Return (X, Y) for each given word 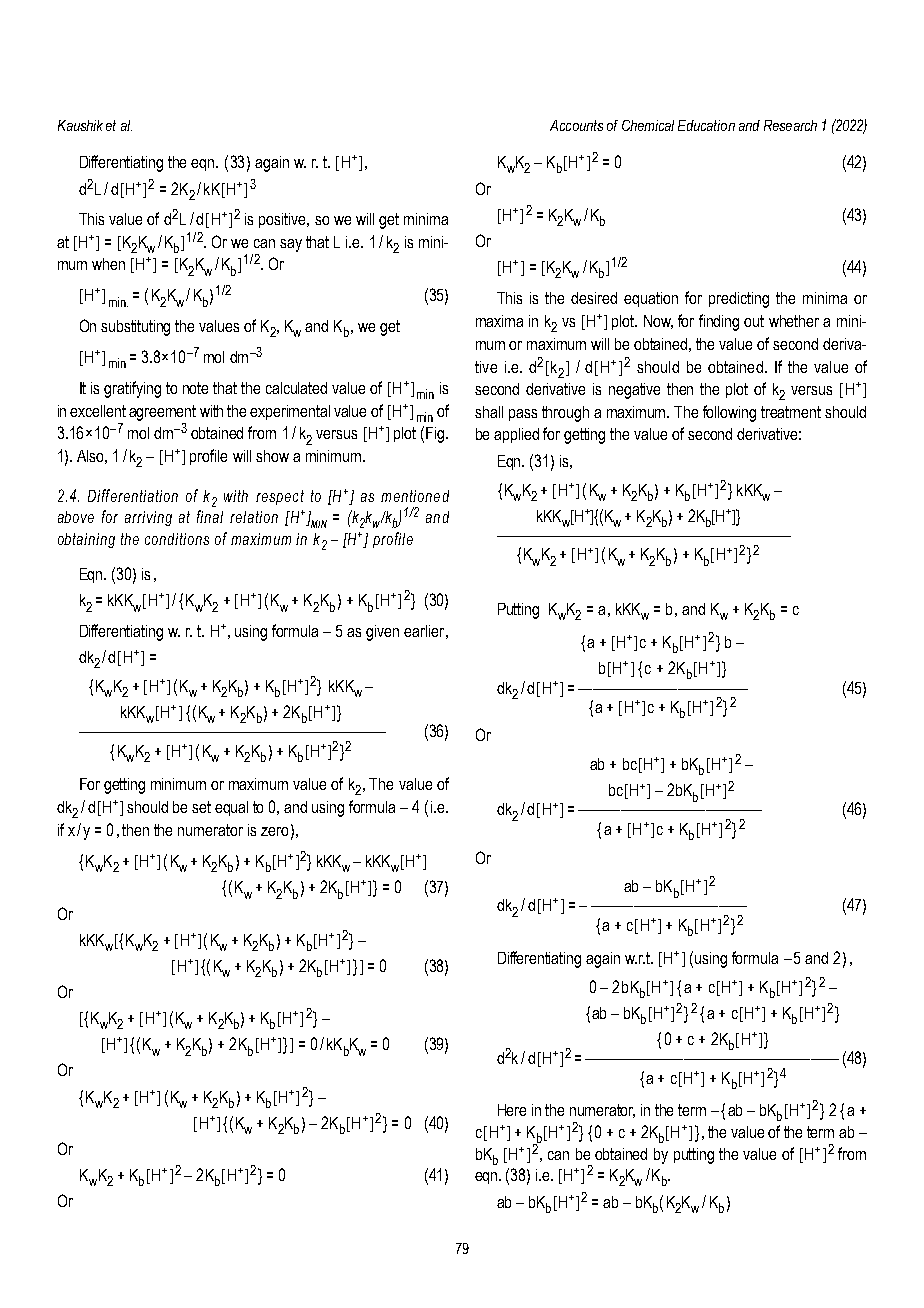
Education (706, 125)
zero (274, 831)
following (729, 413)
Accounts (576, 125)
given (382, 633)
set (201, 807)
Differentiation (133, 495)
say (291, 245)
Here (512, 1110)
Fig (435, 435)
